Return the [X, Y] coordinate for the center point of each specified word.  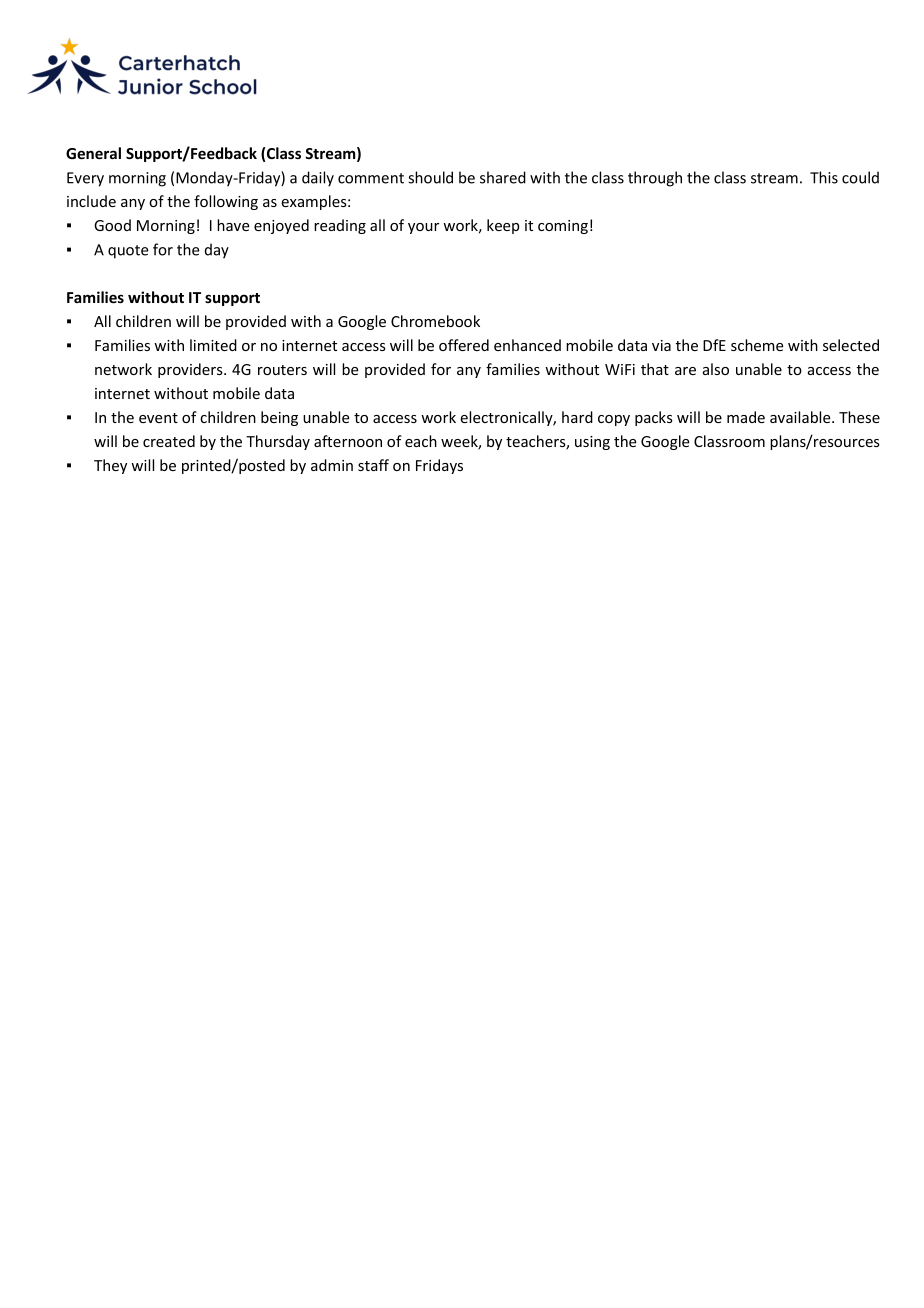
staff [373, 465]
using [592, 443]
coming [563, 227]
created [169, 441]
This [824, 177]
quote [128, 252]
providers [191, 370]
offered [464, 345]
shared [503, 177]
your [423, 228]
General [93, 153]
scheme [757, 345]
